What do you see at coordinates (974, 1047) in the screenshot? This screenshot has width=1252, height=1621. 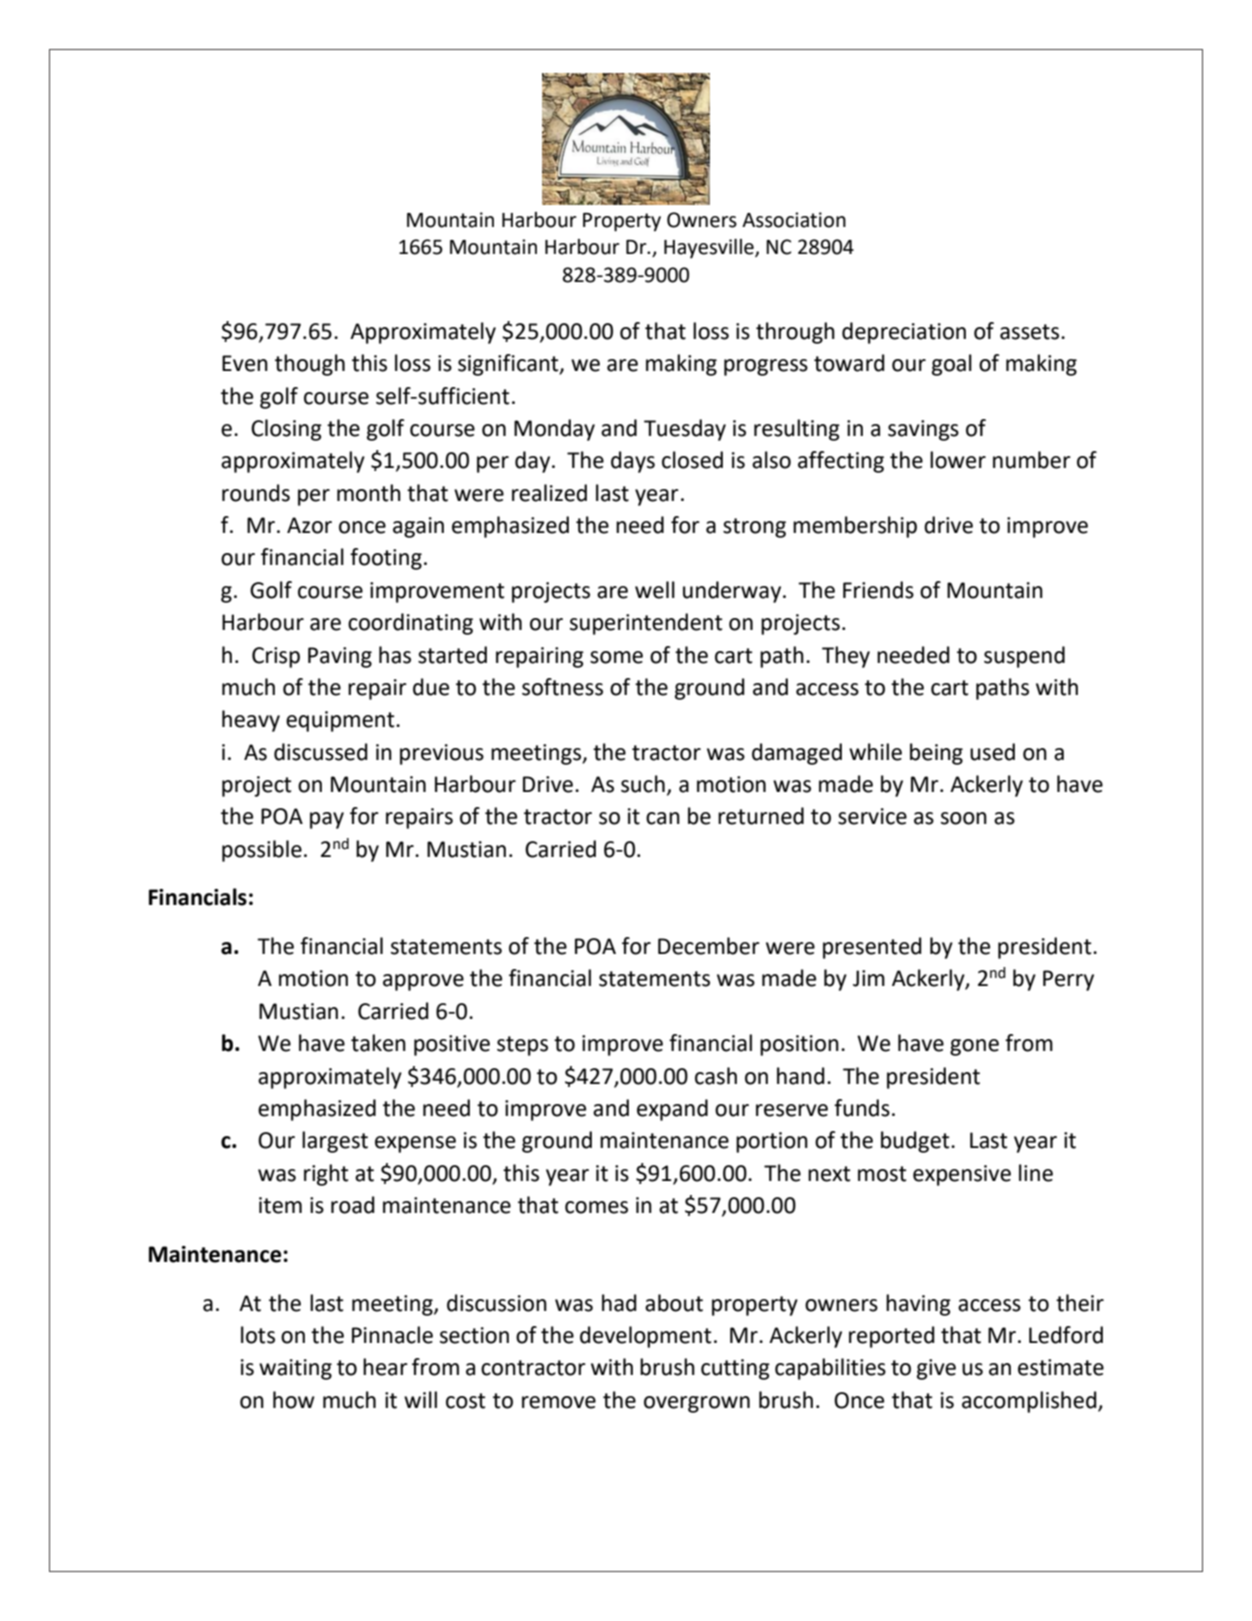 I see `gone` at bounding box center [974, 1047].
